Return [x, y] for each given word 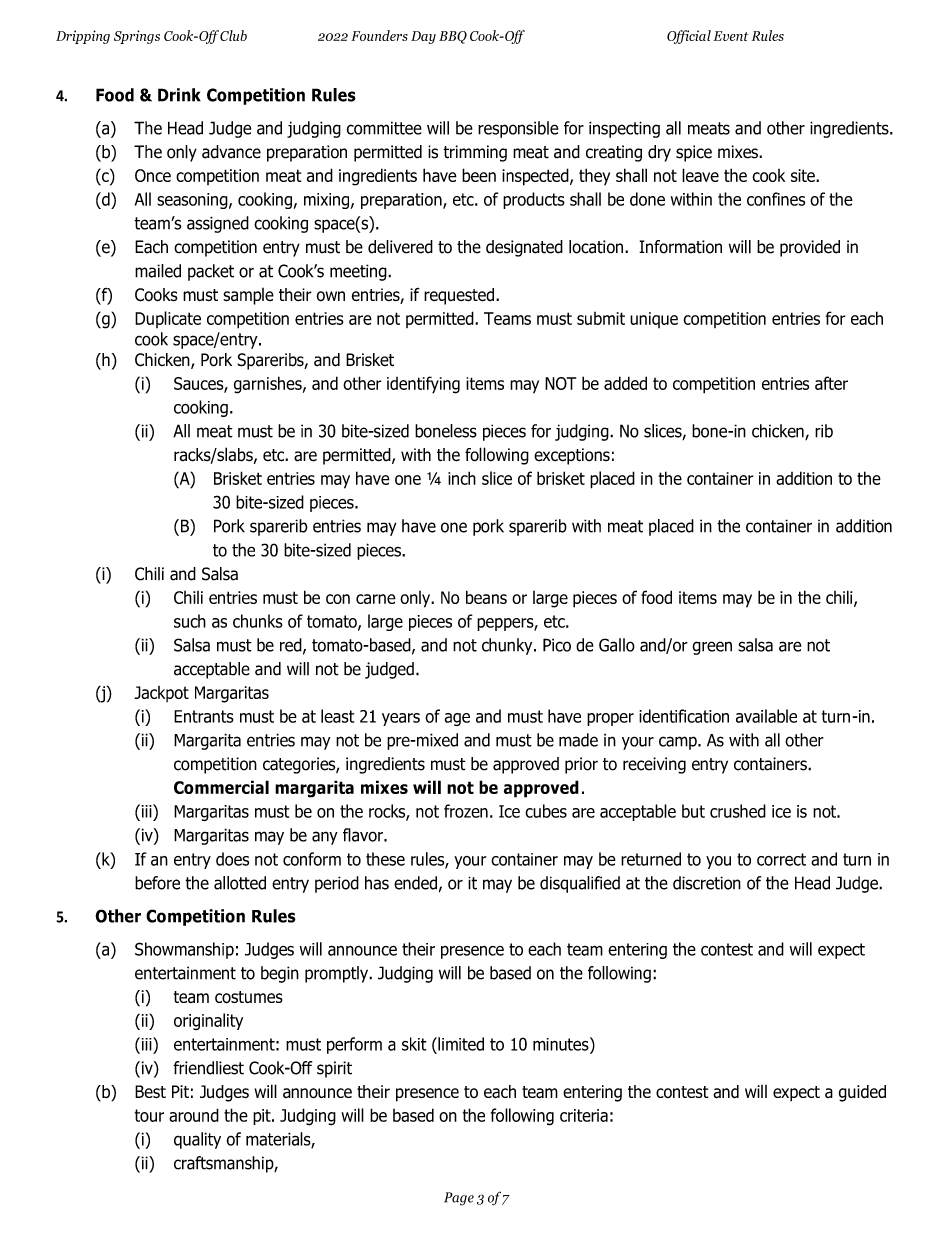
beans [486, 597]
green [712, 648]
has [377, 883]
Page [459, 1199]
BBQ [453, 37]
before [157, 883]
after [831, 383]
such [190, 621]
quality [197, 1140]
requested [460, 296]
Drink [179, 95]
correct [781, 859]
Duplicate [168, 319]
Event [730, 36]
